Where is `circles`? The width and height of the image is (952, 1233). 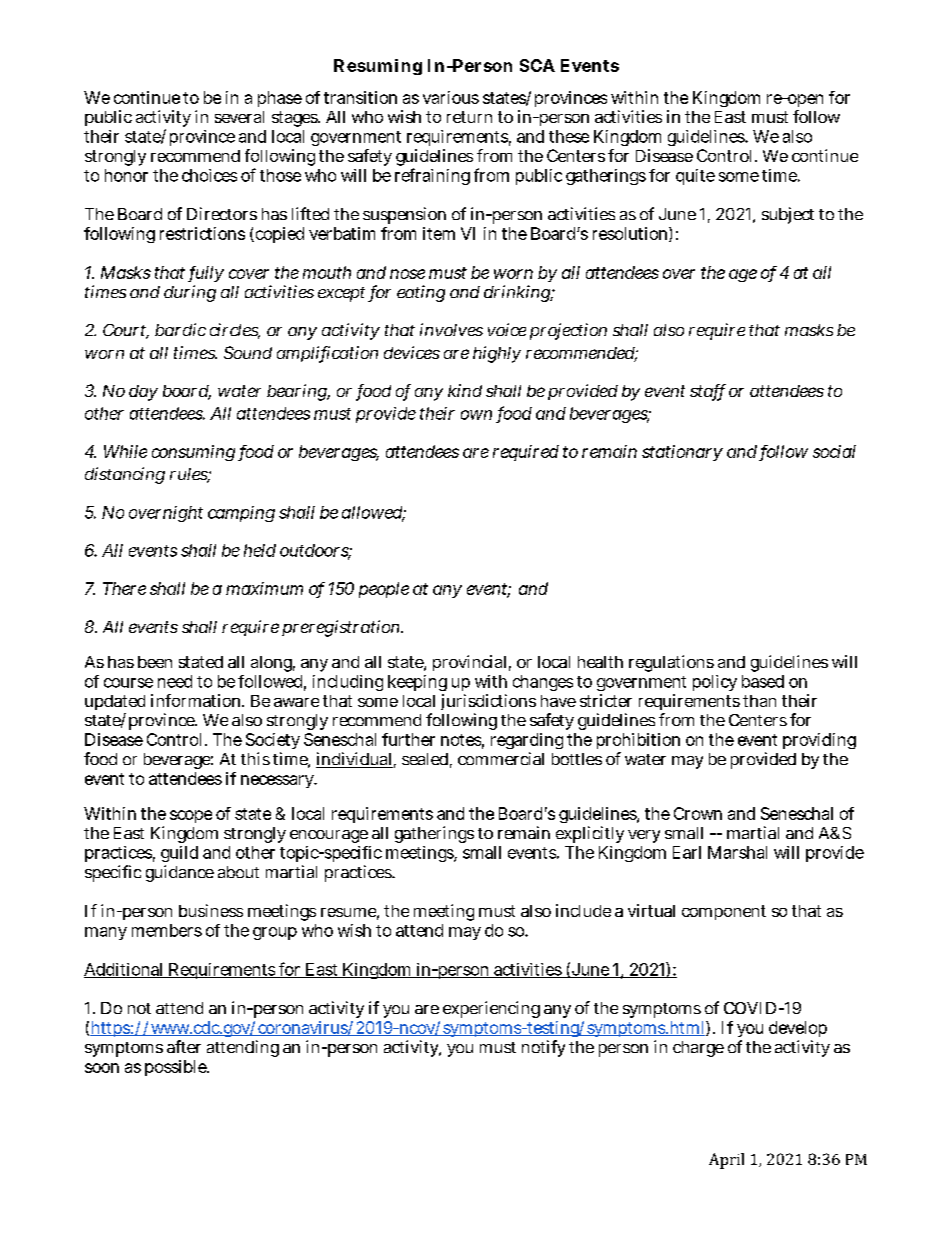 circles is located at coordinates (235, 331).
